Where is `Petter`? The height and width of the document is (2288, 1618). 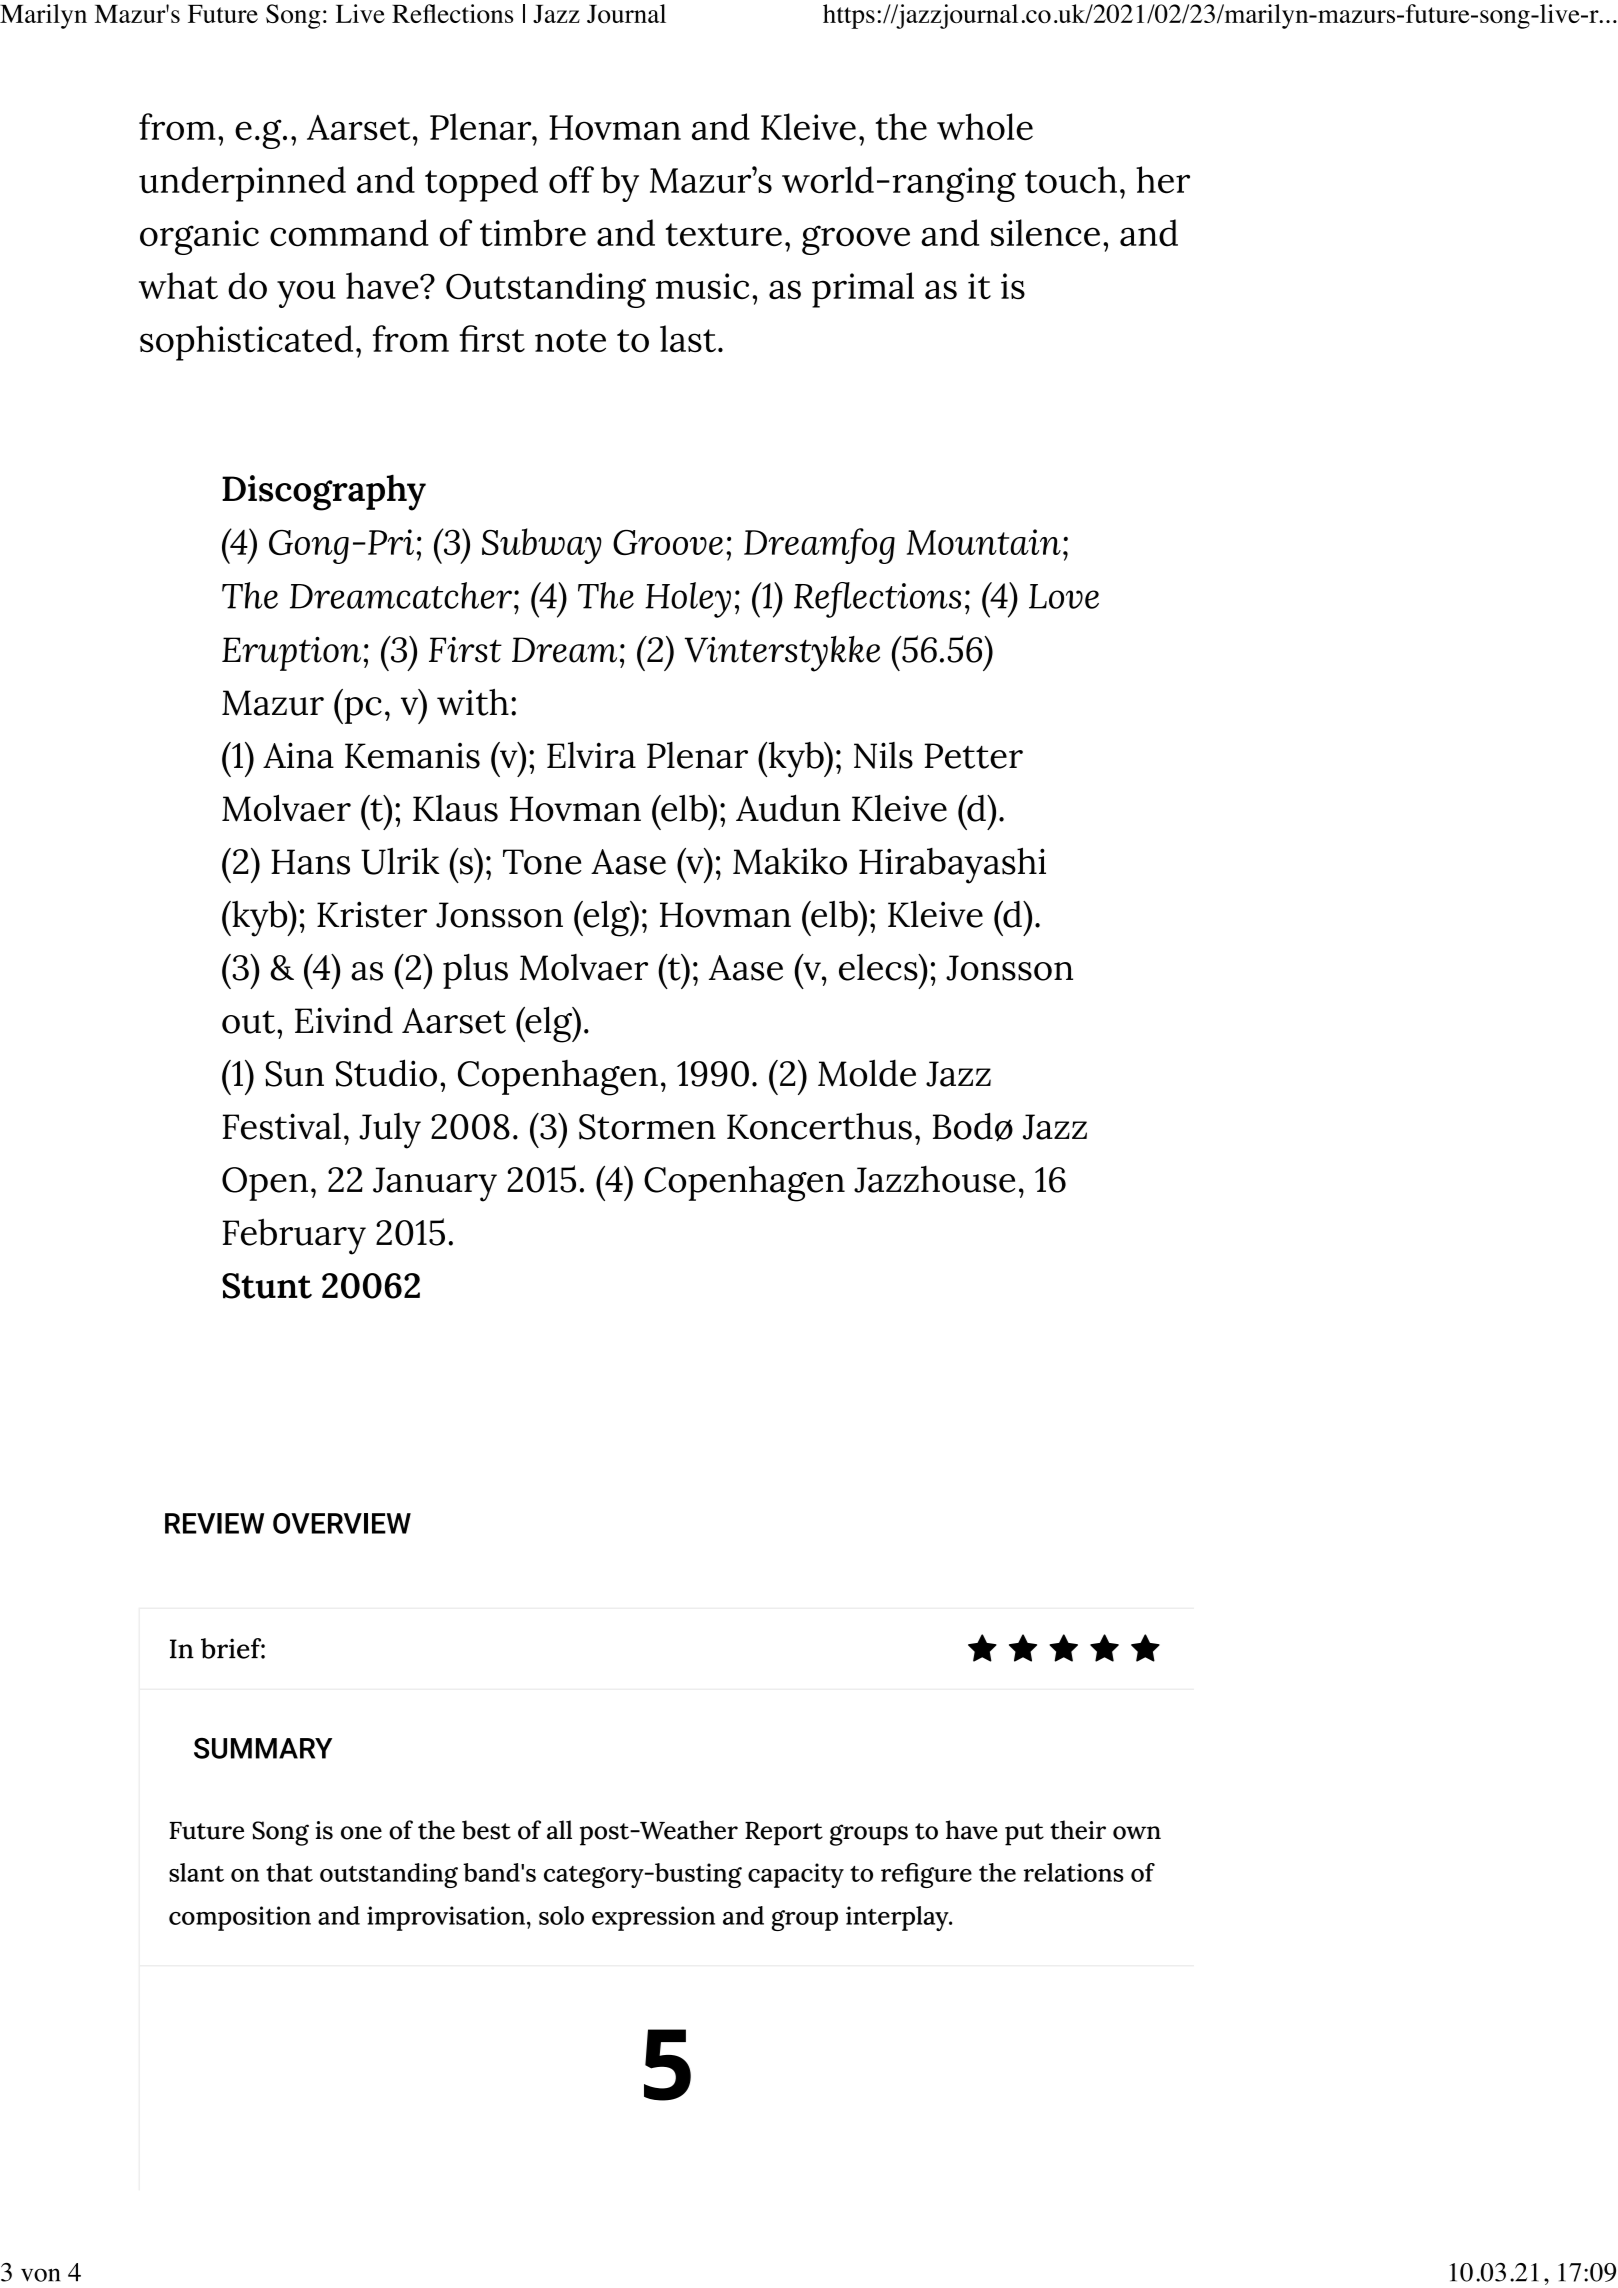
Petter is located at coordinates (974, 756).
